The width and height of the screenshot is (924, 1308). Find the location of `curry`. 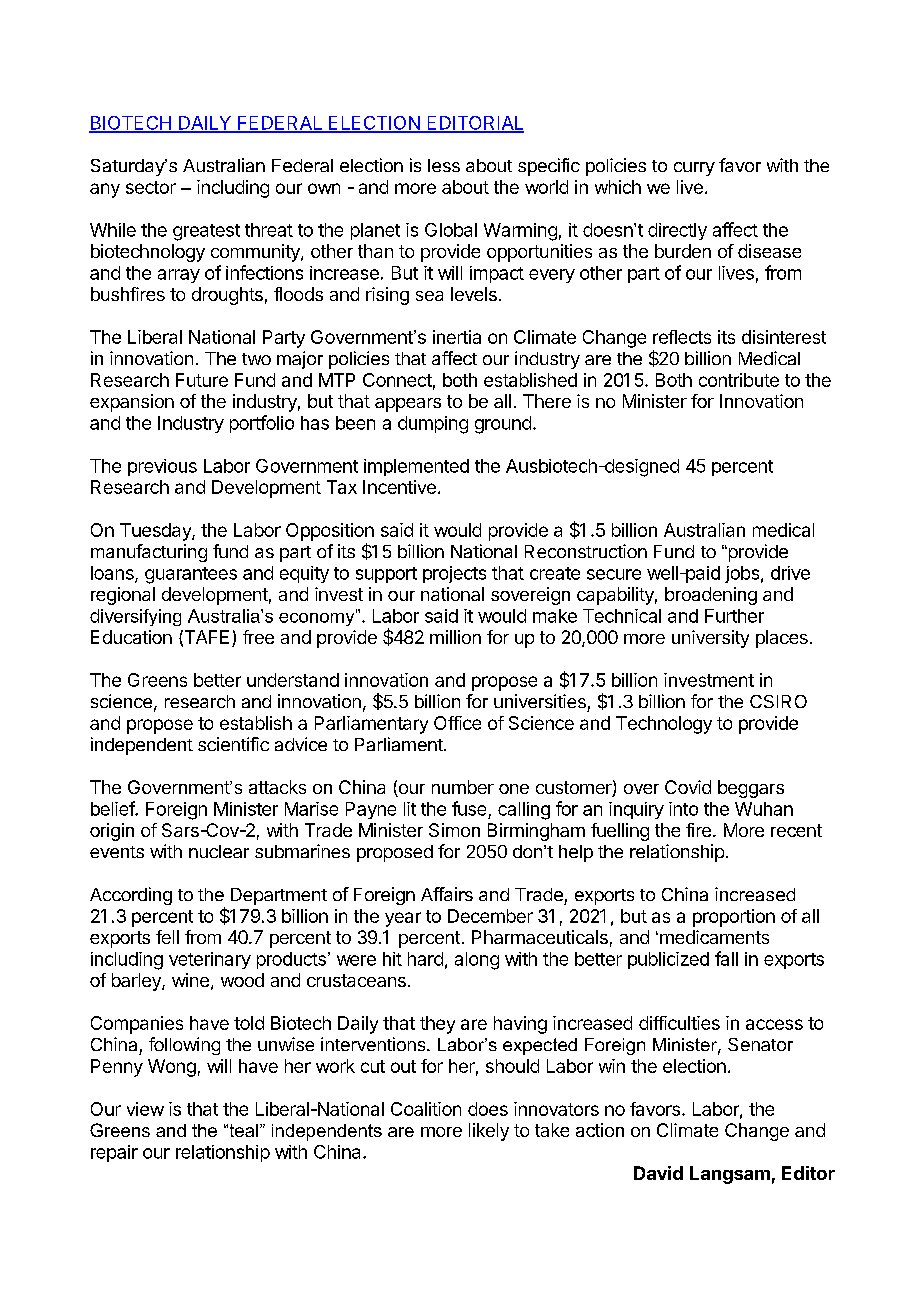

curry is located at coordinates (694, 169).
